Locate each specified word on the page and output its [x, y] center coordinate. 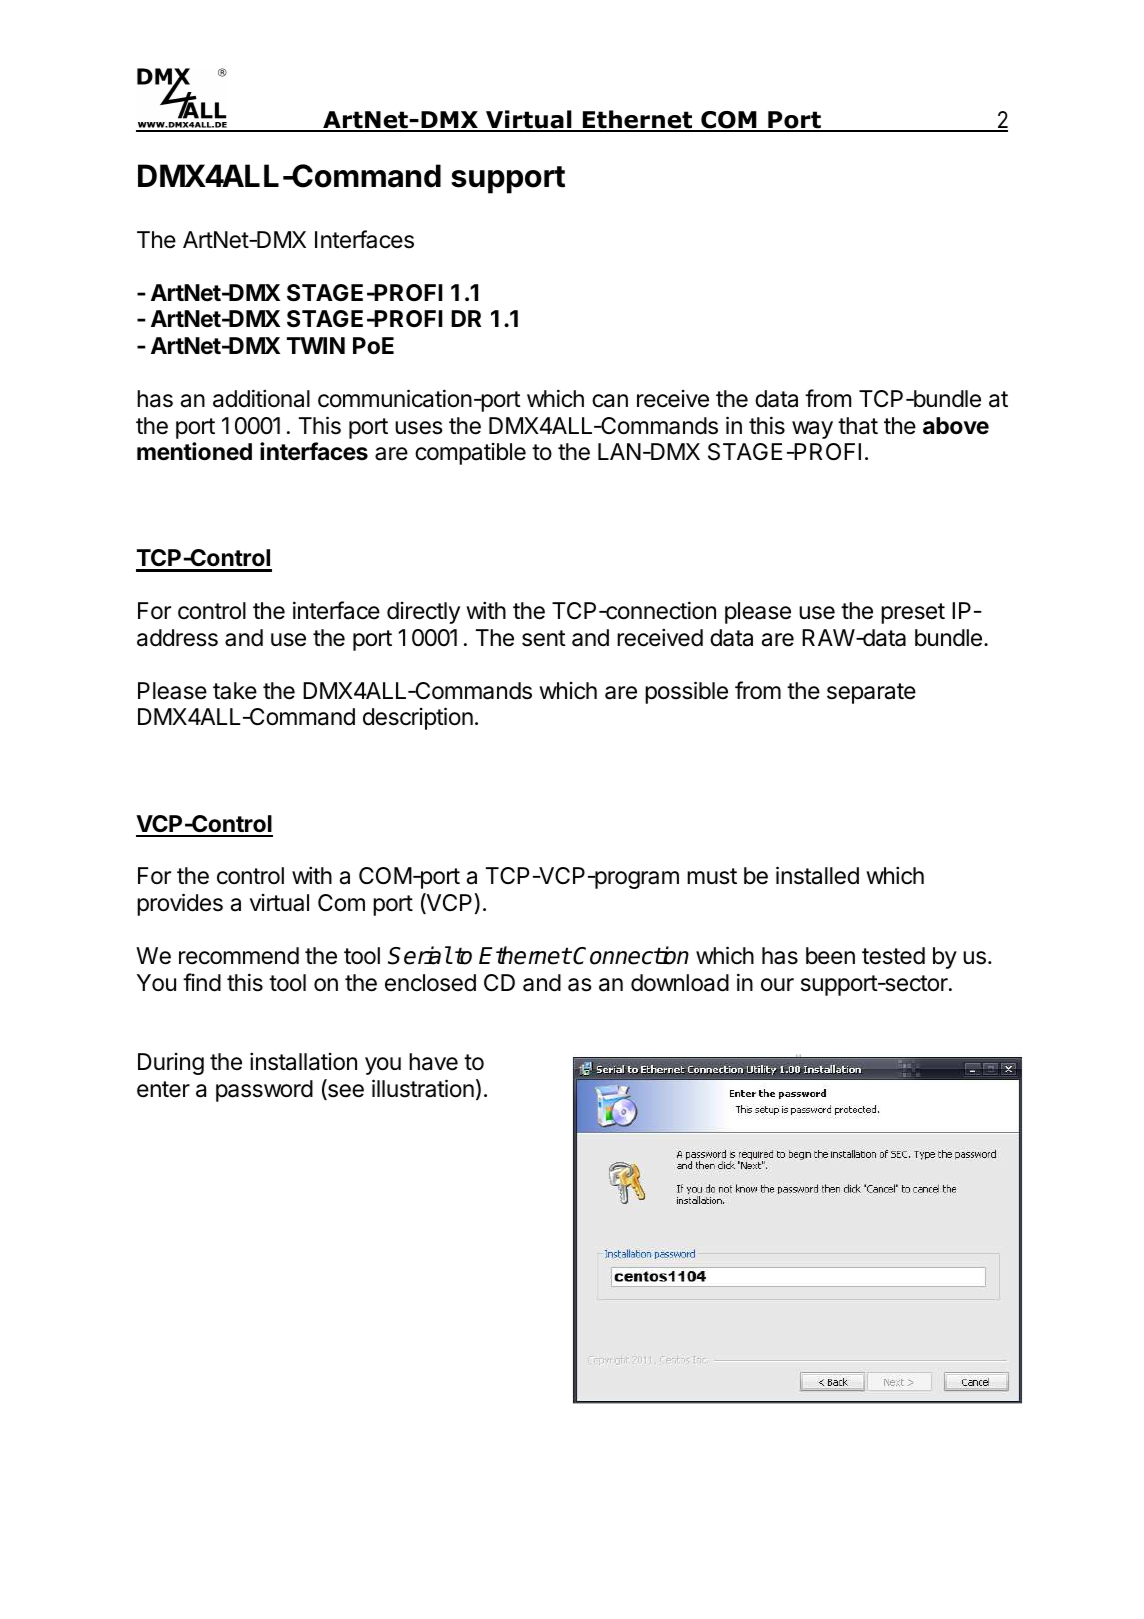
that [858, 426]
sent [544, 638]
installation [303, 1061]
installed [817, 875]
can [610, 401]
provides [180, 904]
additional [261, 398]
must [712, 876]
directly [423, 613]
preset [913, 613]
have [433, 1062]
